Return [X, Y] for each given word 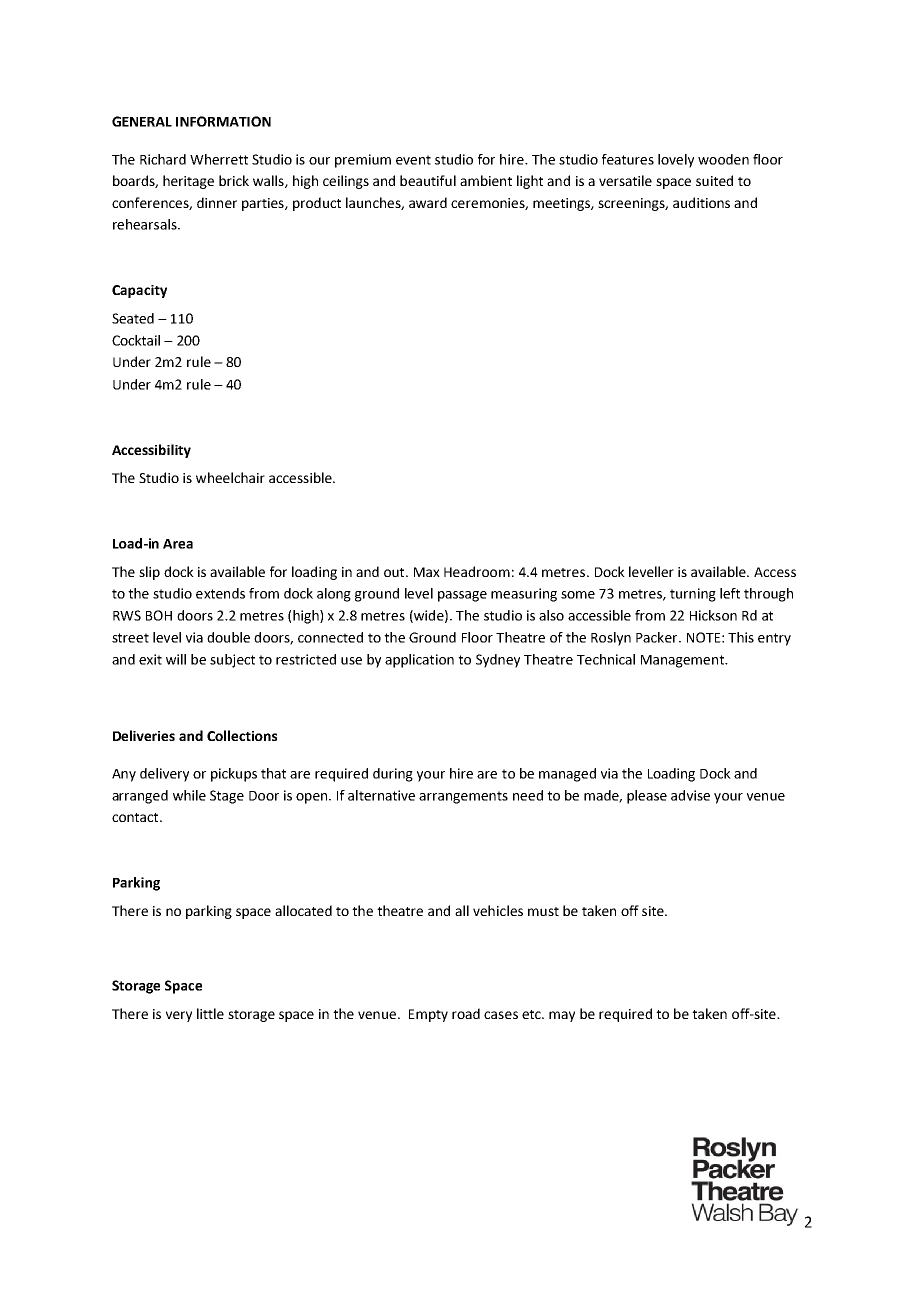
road [466, 1013]
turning [693, 595]
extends [220, 593]
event [413, 160]
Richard [163, 159]
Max [427, 572]
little [210, 1013]
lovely [676, 161]
